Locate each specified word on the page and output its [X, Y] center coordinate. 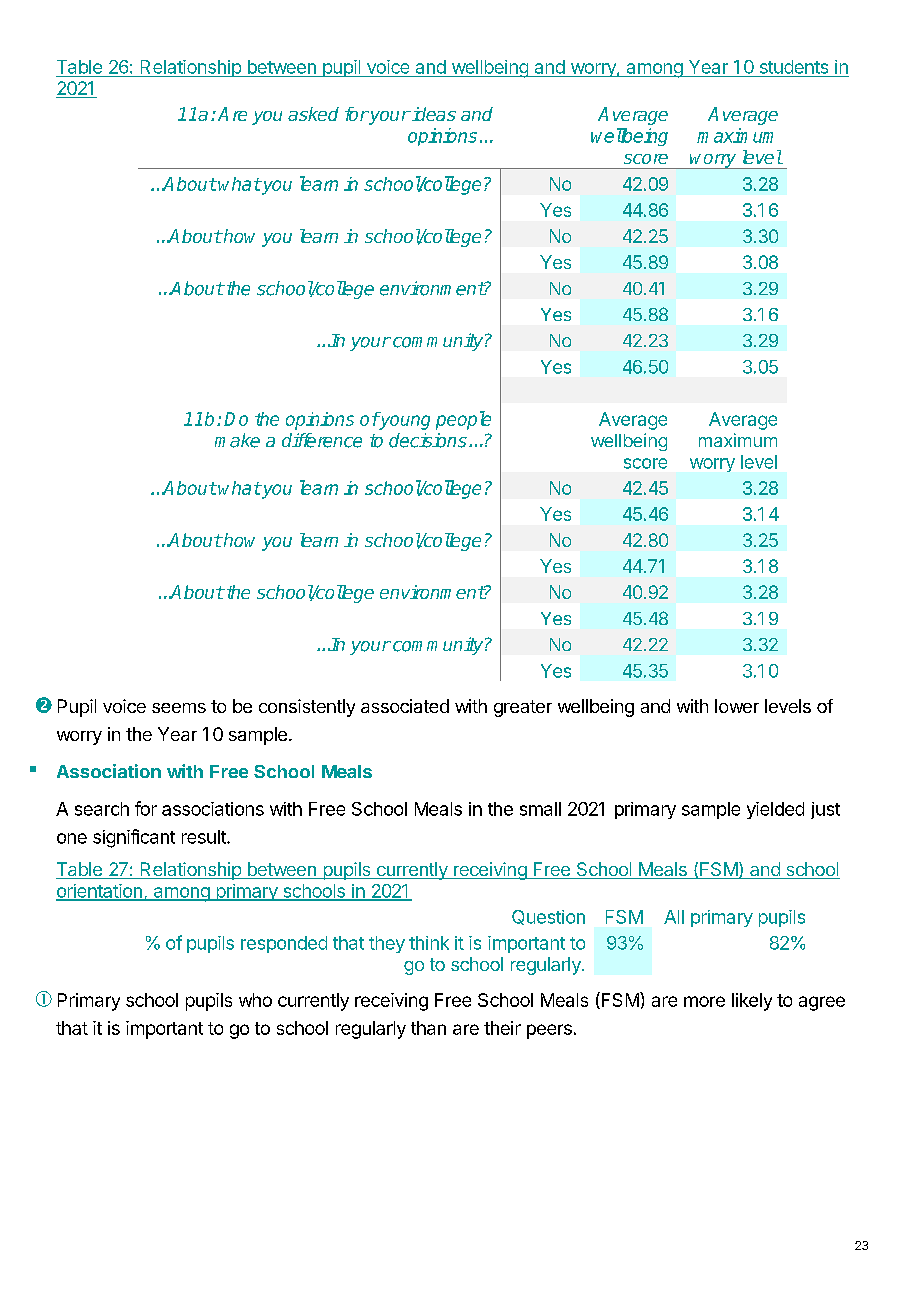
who [255, 1000]
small [540, 809]
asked [313, 114]
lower [737, 706]
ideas [433, 114]
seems [179, 708]
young [404, 422]
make [237, 440]
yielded [775, 810]
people [463, 420]
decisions [428, 440]
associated [405, 706]
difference [322, 440]
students [794, 67]
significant [134, 838]
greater [523, 708]
